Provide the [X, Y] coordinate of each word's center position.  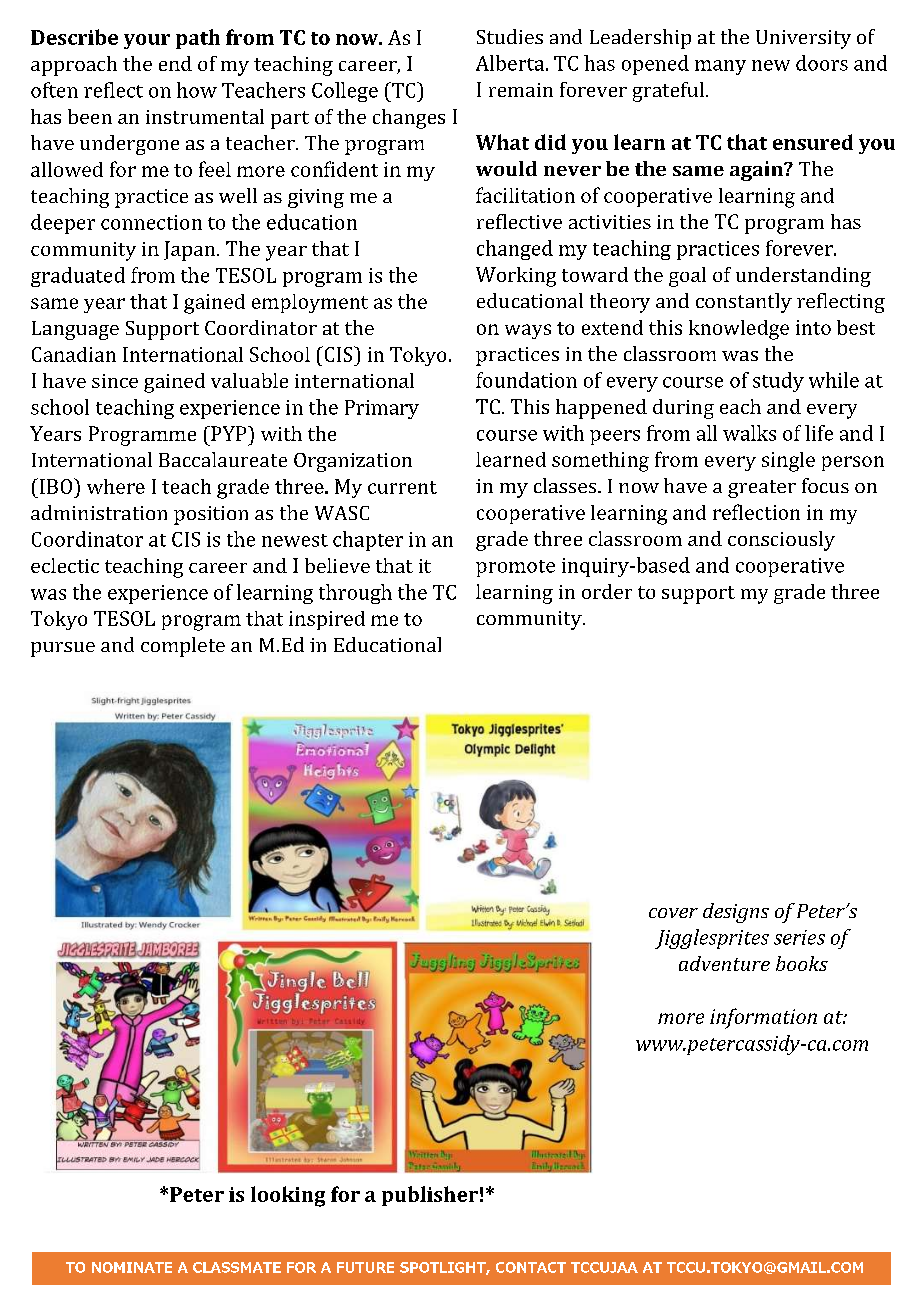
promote [515, 568]
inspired [327, 620]
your [147, 41]
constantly [744, 303]
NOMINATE [132, 1267]
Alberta [511, 63]
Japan [191, 251]
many [720, 67]
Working [516, 277]
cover [673, 913]
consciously [781, 541]
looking [288, 1196]
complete [183, 647]
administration [99, 512]
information [763, 1018]
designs [736, 913]
